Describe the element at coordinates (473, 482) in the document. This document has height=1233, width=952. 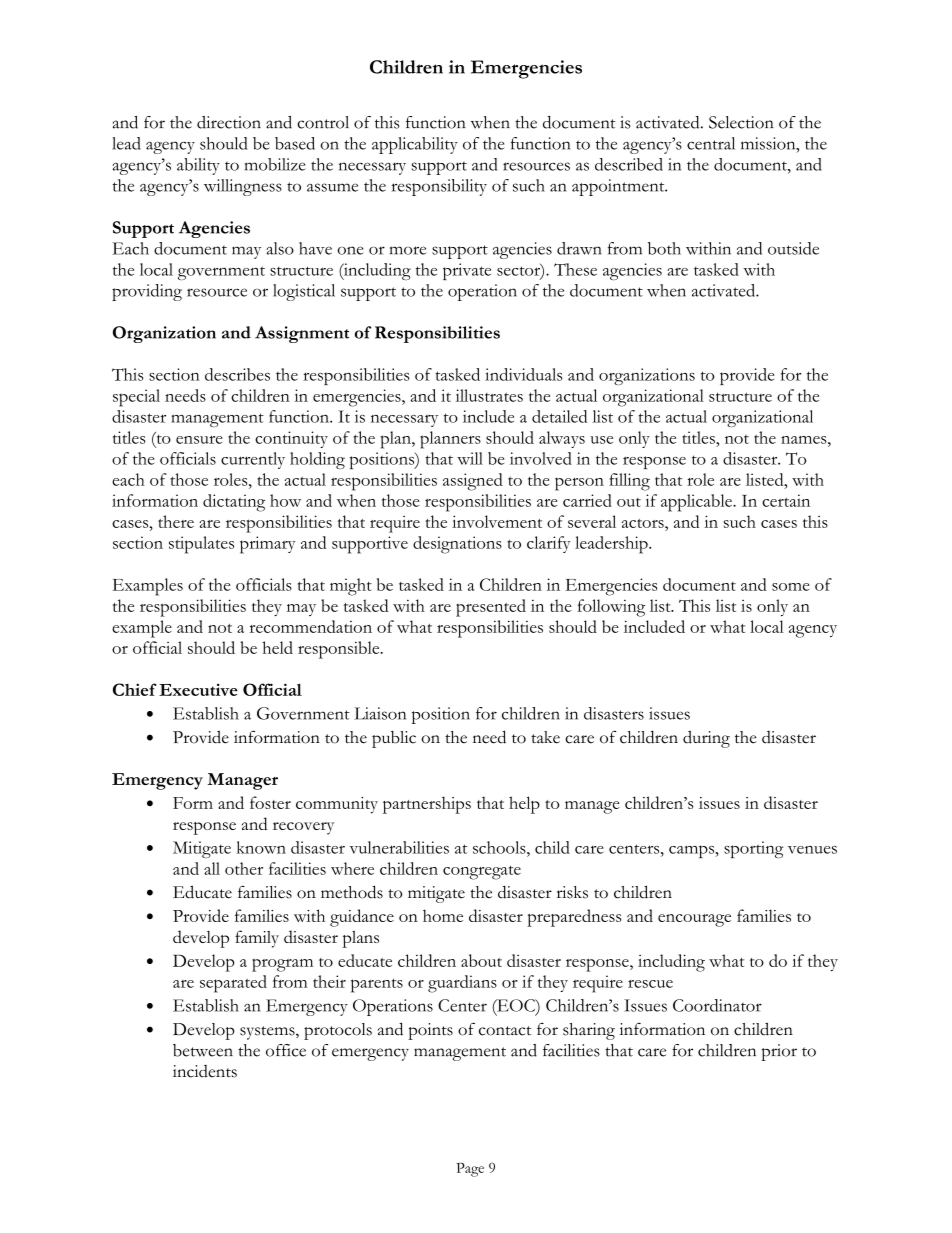
I see `assigned` at that location.
